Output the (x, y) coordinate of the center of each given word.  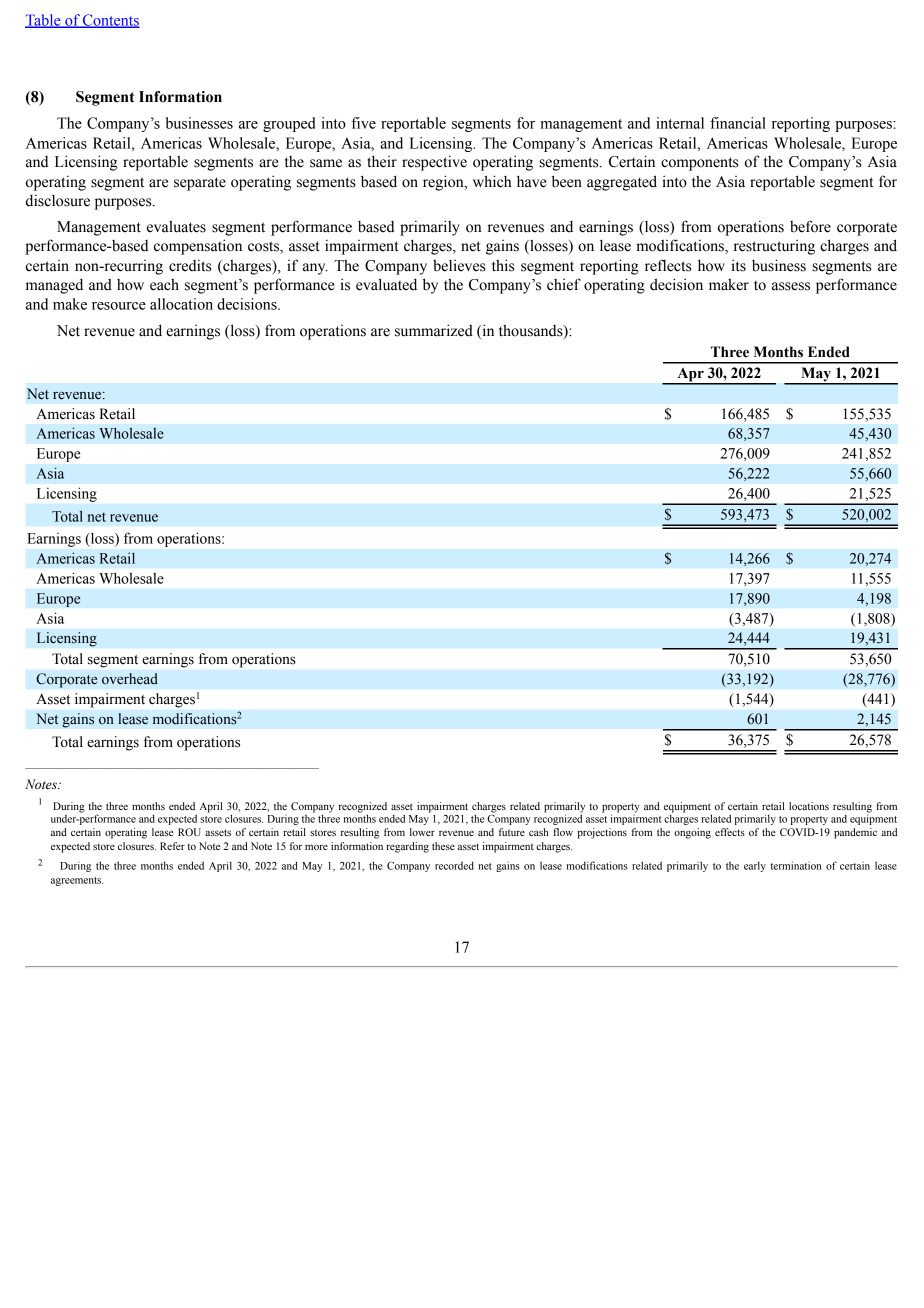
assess (791, 286)
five (363, 123)
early (755, 866)
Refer (172, 846)
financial (738, 123)
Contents (110, 21)
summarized (434, 330)
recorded (454, 865)
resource (119, 306)
